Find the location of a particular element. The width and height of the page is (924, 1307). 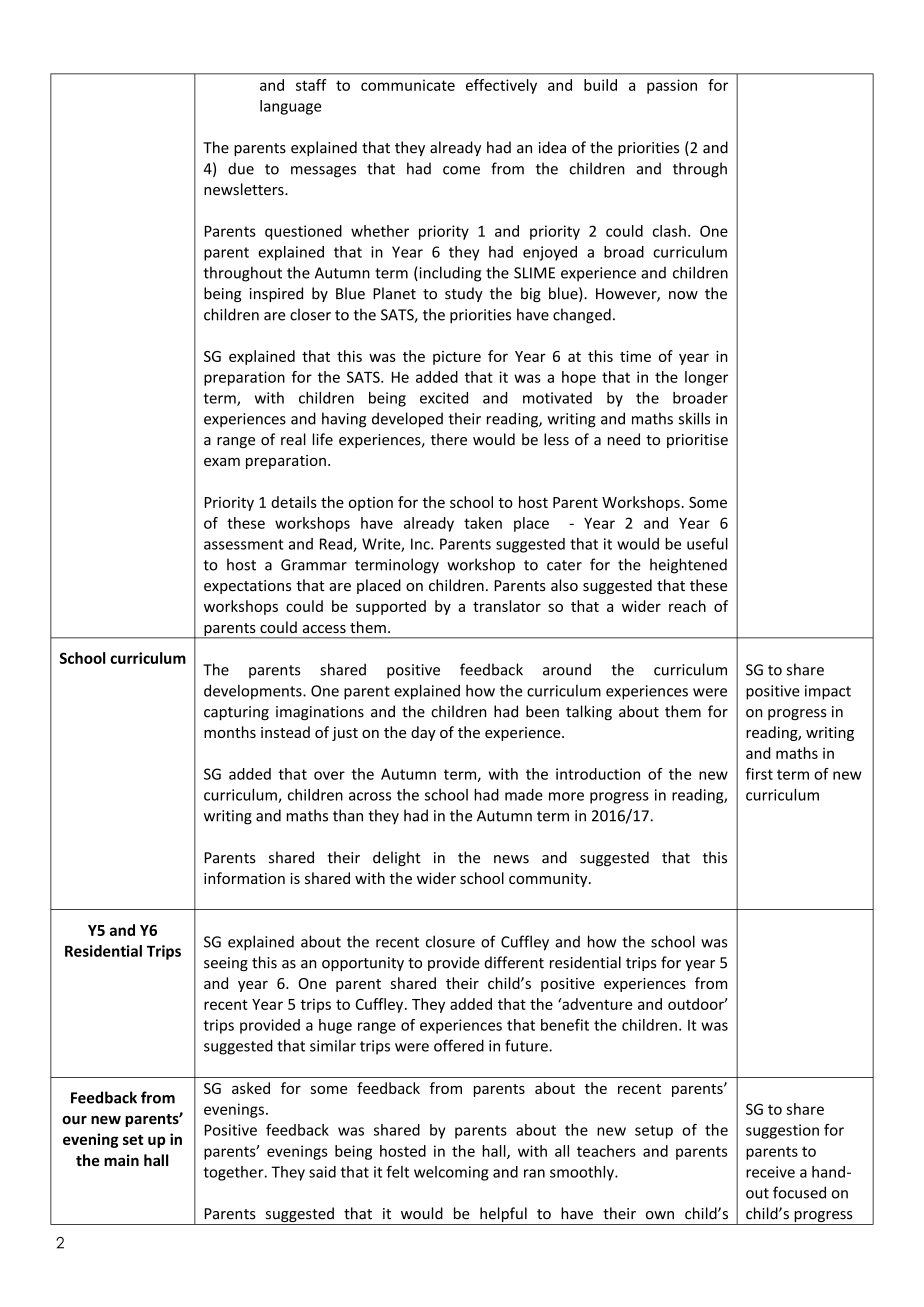

main is located at coordinates (121, 1160).
